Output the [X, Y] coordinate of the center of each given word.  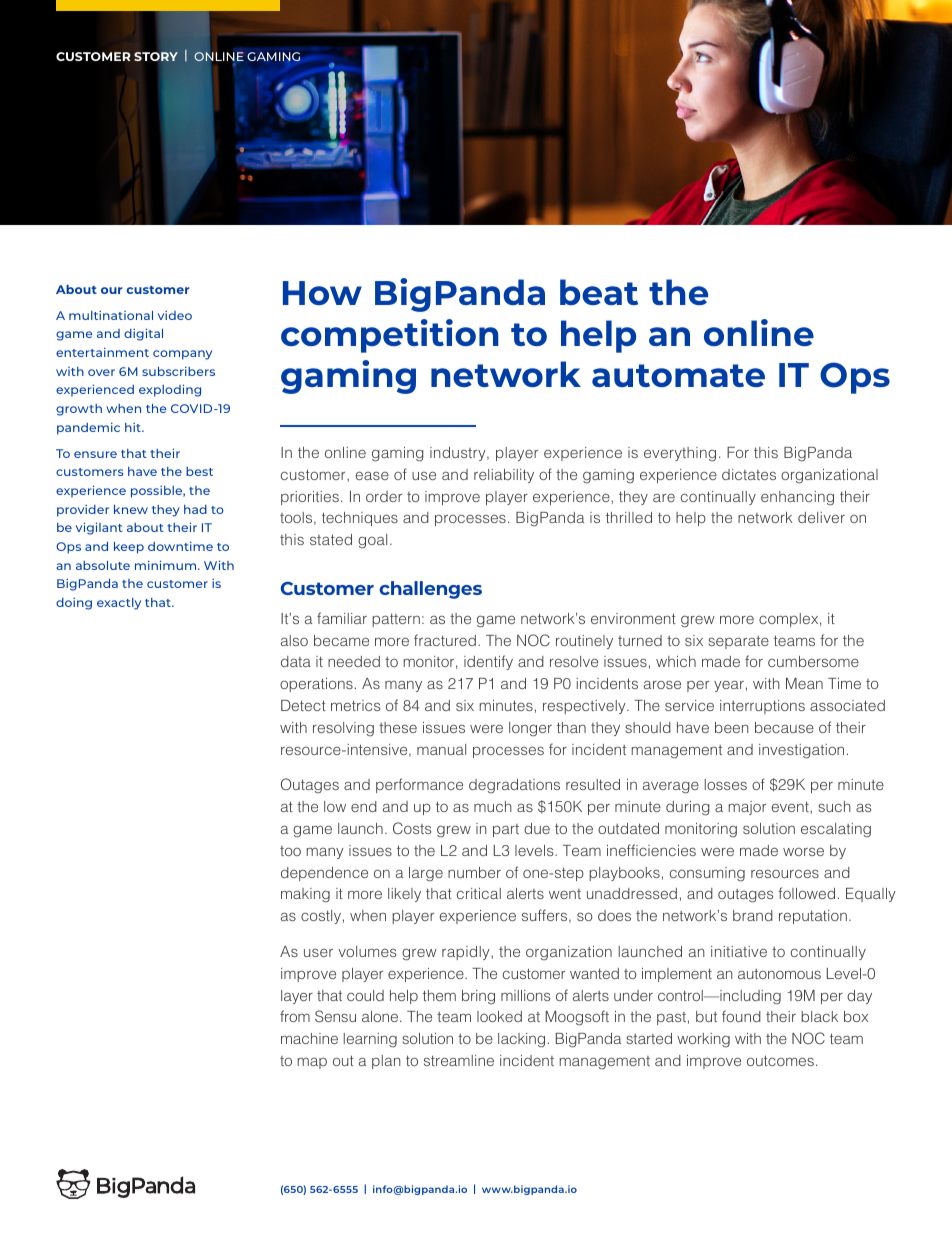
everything [680, 454]
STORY [157, 58]
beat [599, 292]
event [791, 807]
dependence [324, 874]
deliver [821, 517]
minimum [167, 565]
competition [390, 336]
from [295, 1016]
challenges [430, 590]
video [175, 315]
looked [499, 1016]
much [493, 806]
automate [678, 375]
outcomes [780, 1060]
